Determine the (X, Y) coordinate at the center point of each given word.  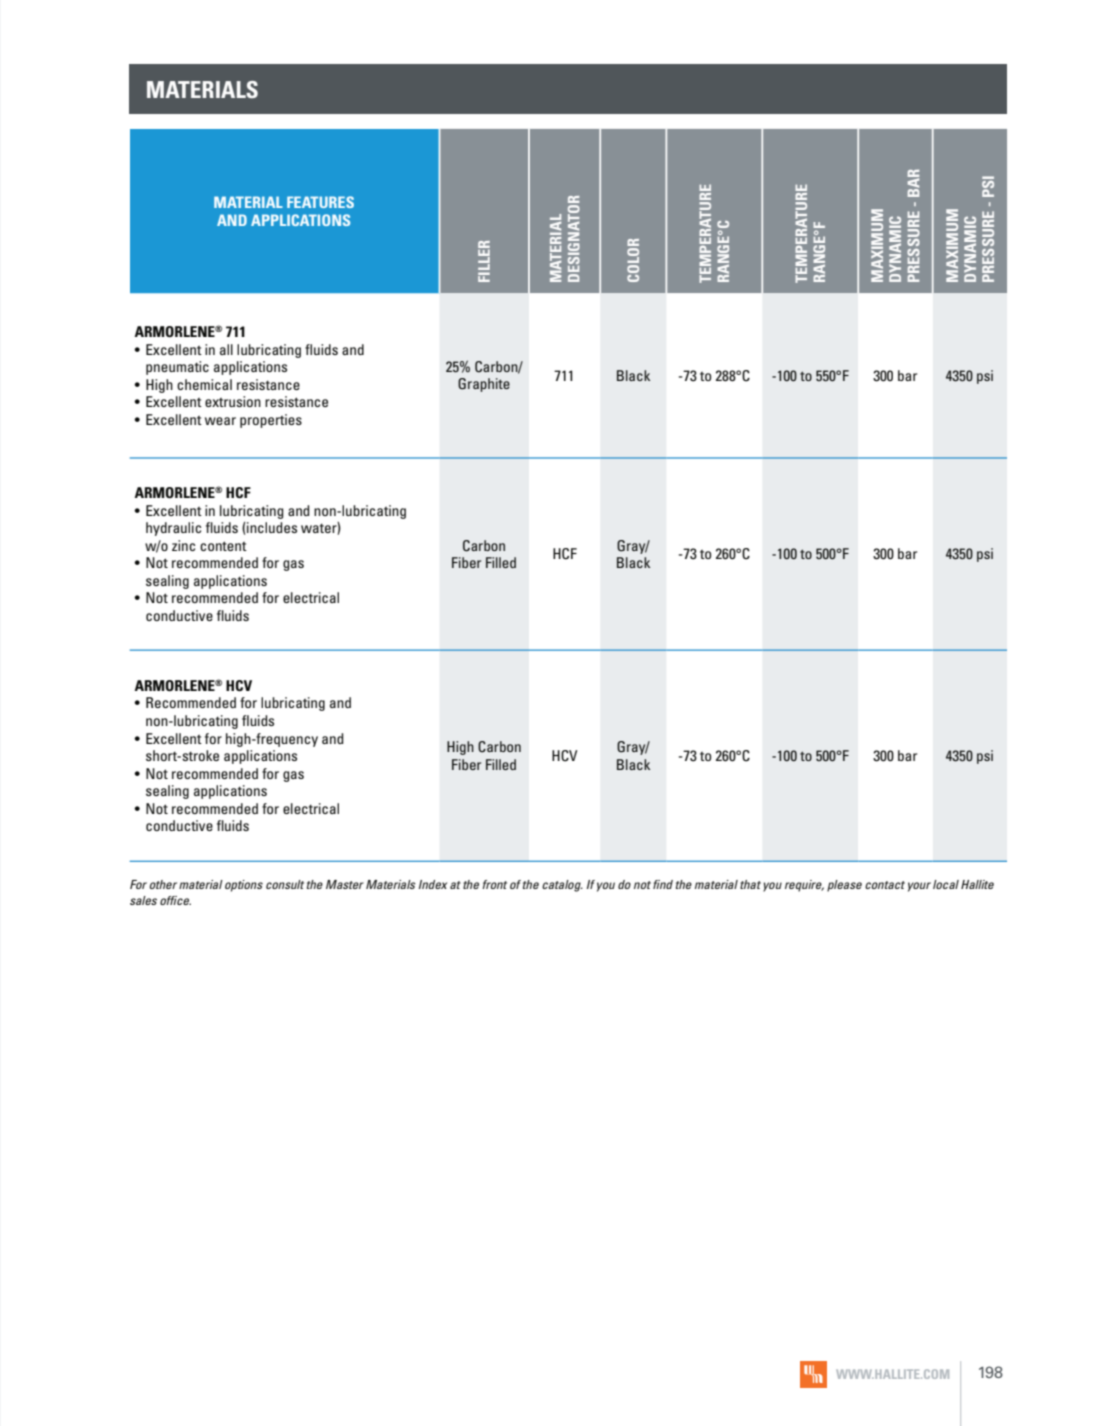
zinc (183, 545)
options (244, 886)
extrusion (233, 401)
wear (220, 421)
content (223, 546)
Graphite (484, 385)
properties (271, 421)
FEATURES (320, 202)
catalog (562, 886)
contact (885, 885)
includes (272, 527)
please (844, 886)
